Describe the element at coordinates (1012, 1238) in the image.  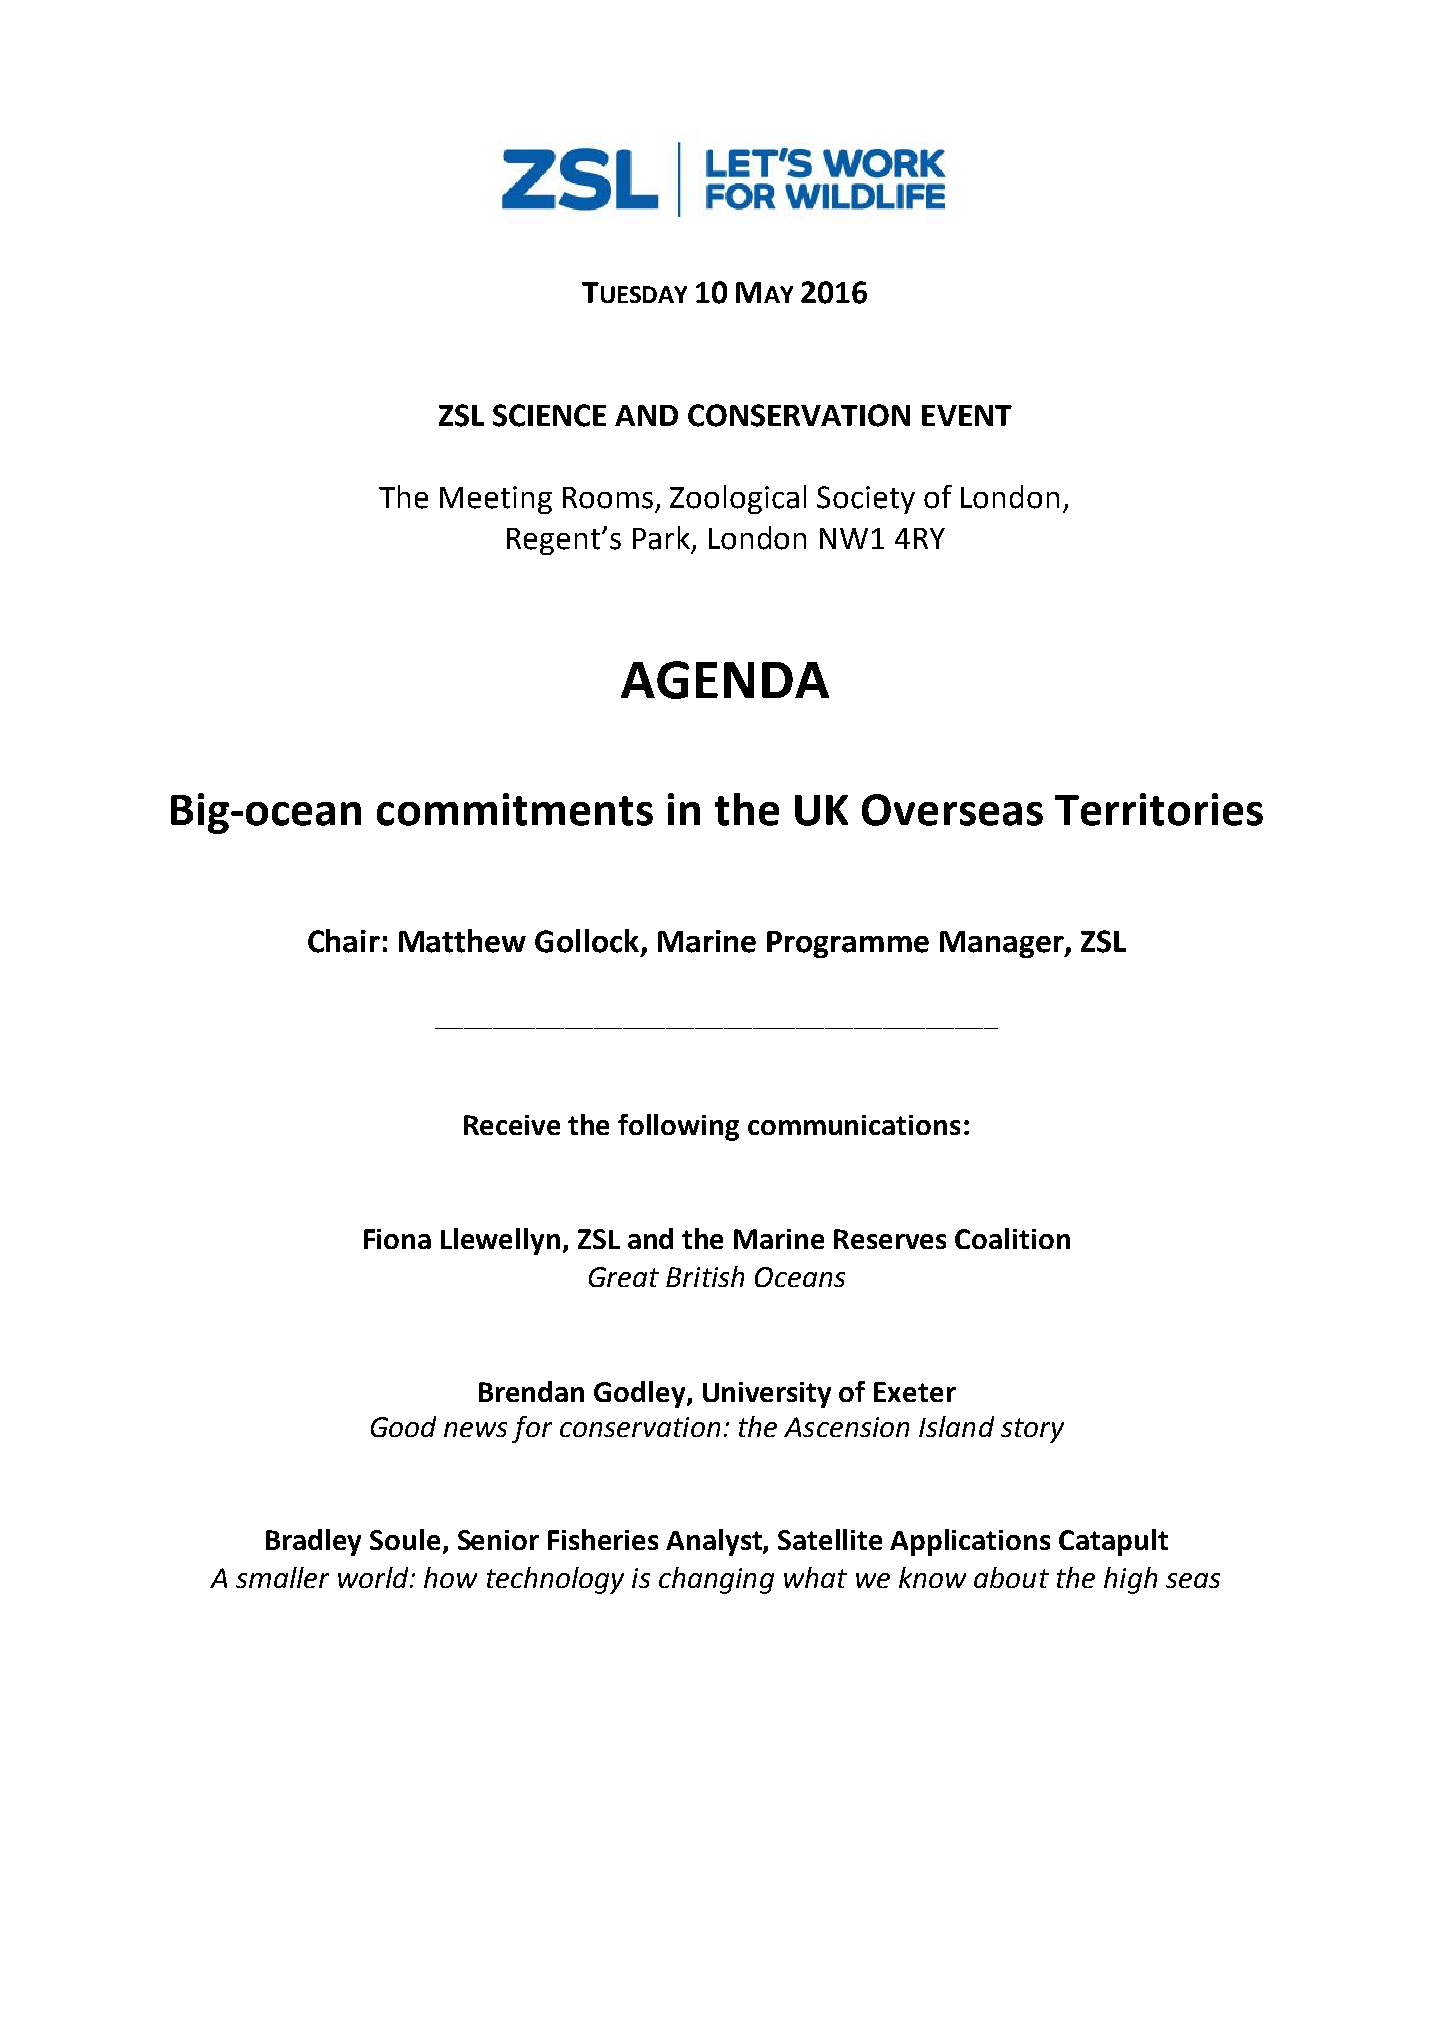
I see `Coalition` at that location.
